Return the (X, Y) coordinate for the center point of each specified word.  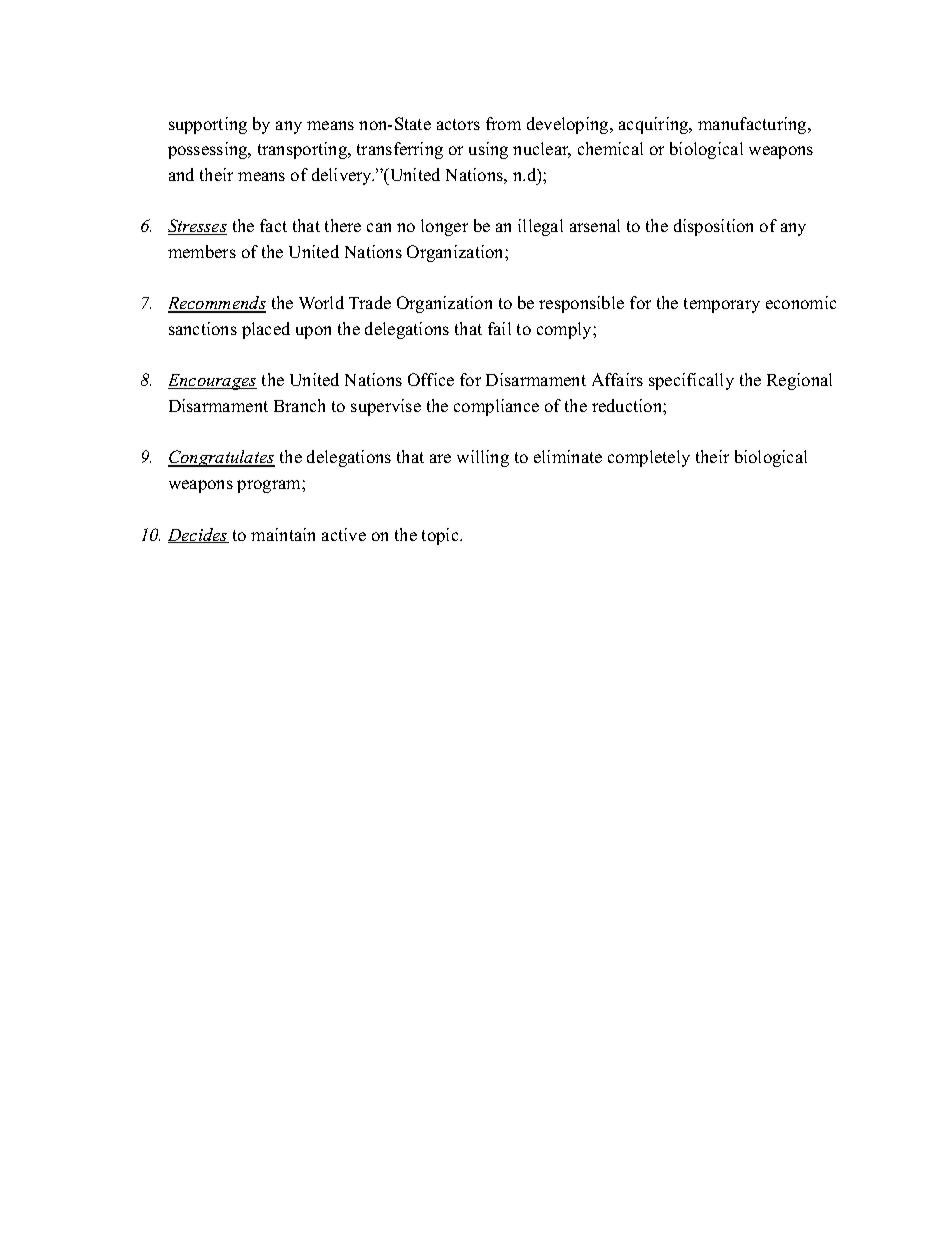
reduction (628, 405)
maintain (283, 534)
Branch (299, 405)
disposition (713, 227)
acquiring (655, 125)
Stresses (197, 227)
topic (441, 536)
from (503, 123)
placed (266, 330)
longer (444, 227)
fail (499, 328)
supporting (208, 125)
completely (649, 458)
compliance (496, 407)
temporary (722, 305)
